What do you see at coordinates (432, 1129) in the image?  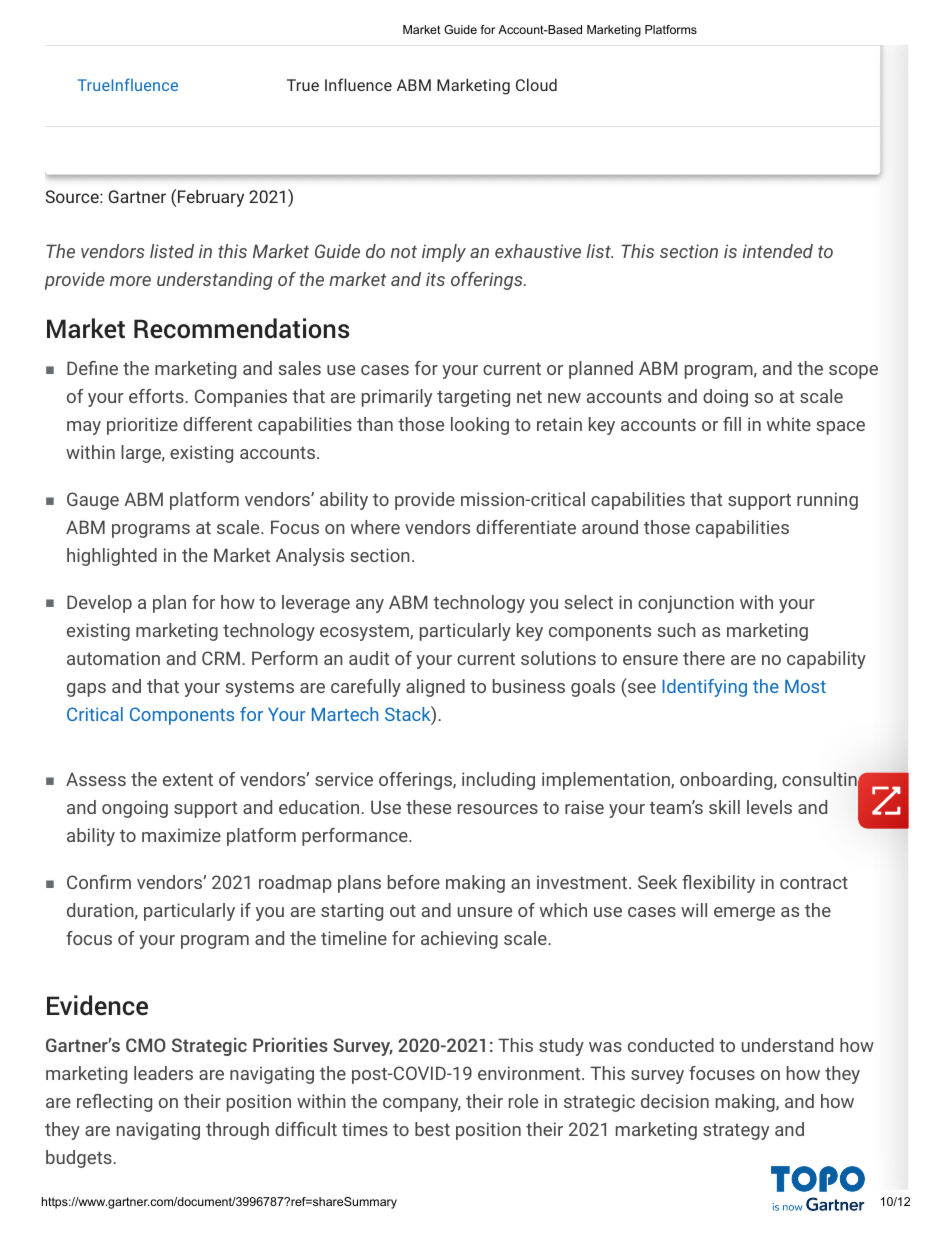 I see `best` at bounding box center [432, 1129].
